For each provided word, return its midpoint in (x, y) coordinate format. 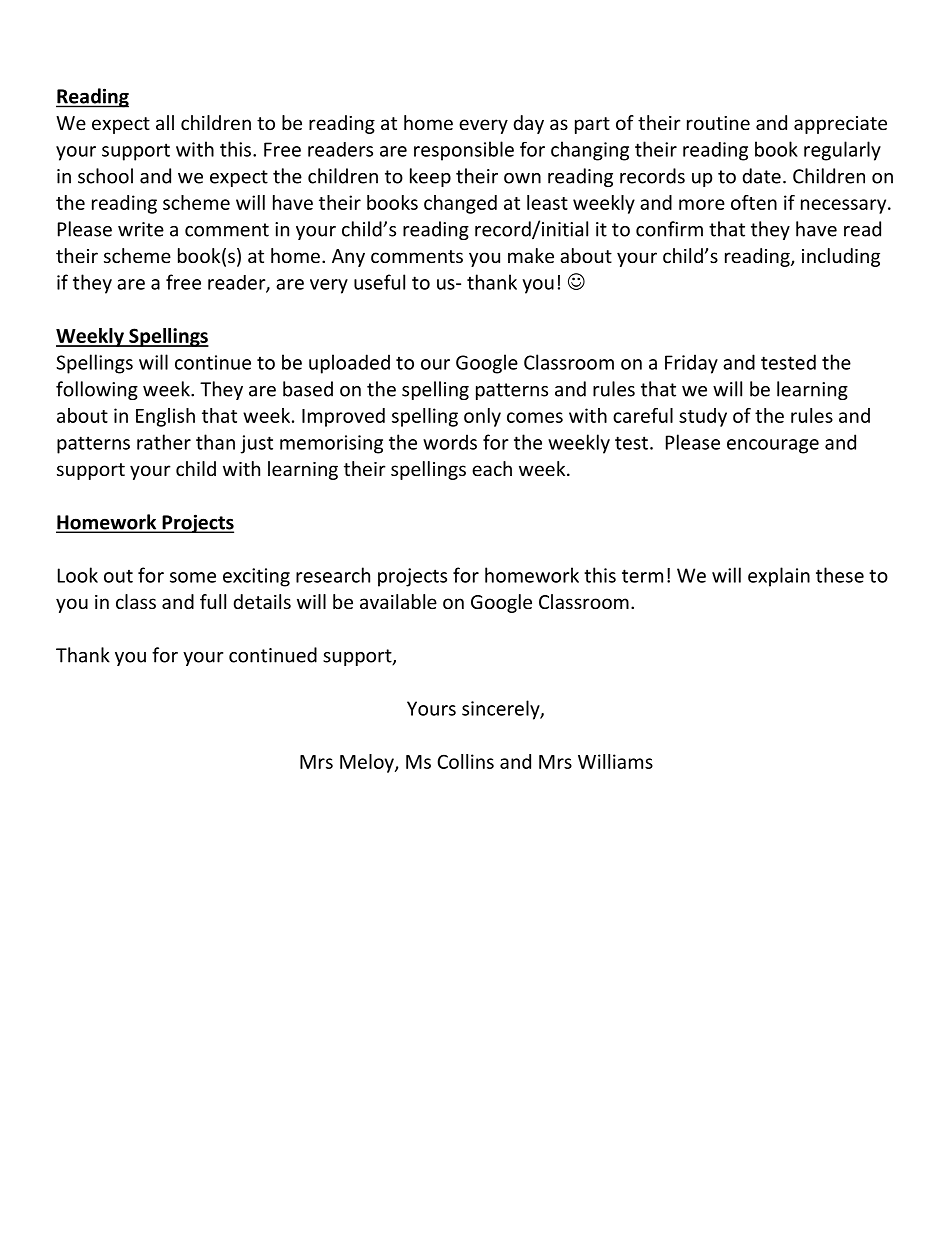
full (213, 601)
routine (718, 123)
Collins (466, 761)
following (97, 390)
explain (779, 577)
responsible (464, 151)
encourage (773, 446)
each (492, 468)
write (141, 229)
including (841, 257)
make (531, 255)
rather (164, 442)
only (482, 417)
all (165, 122)
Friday (691, 364)
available (398, 601)
